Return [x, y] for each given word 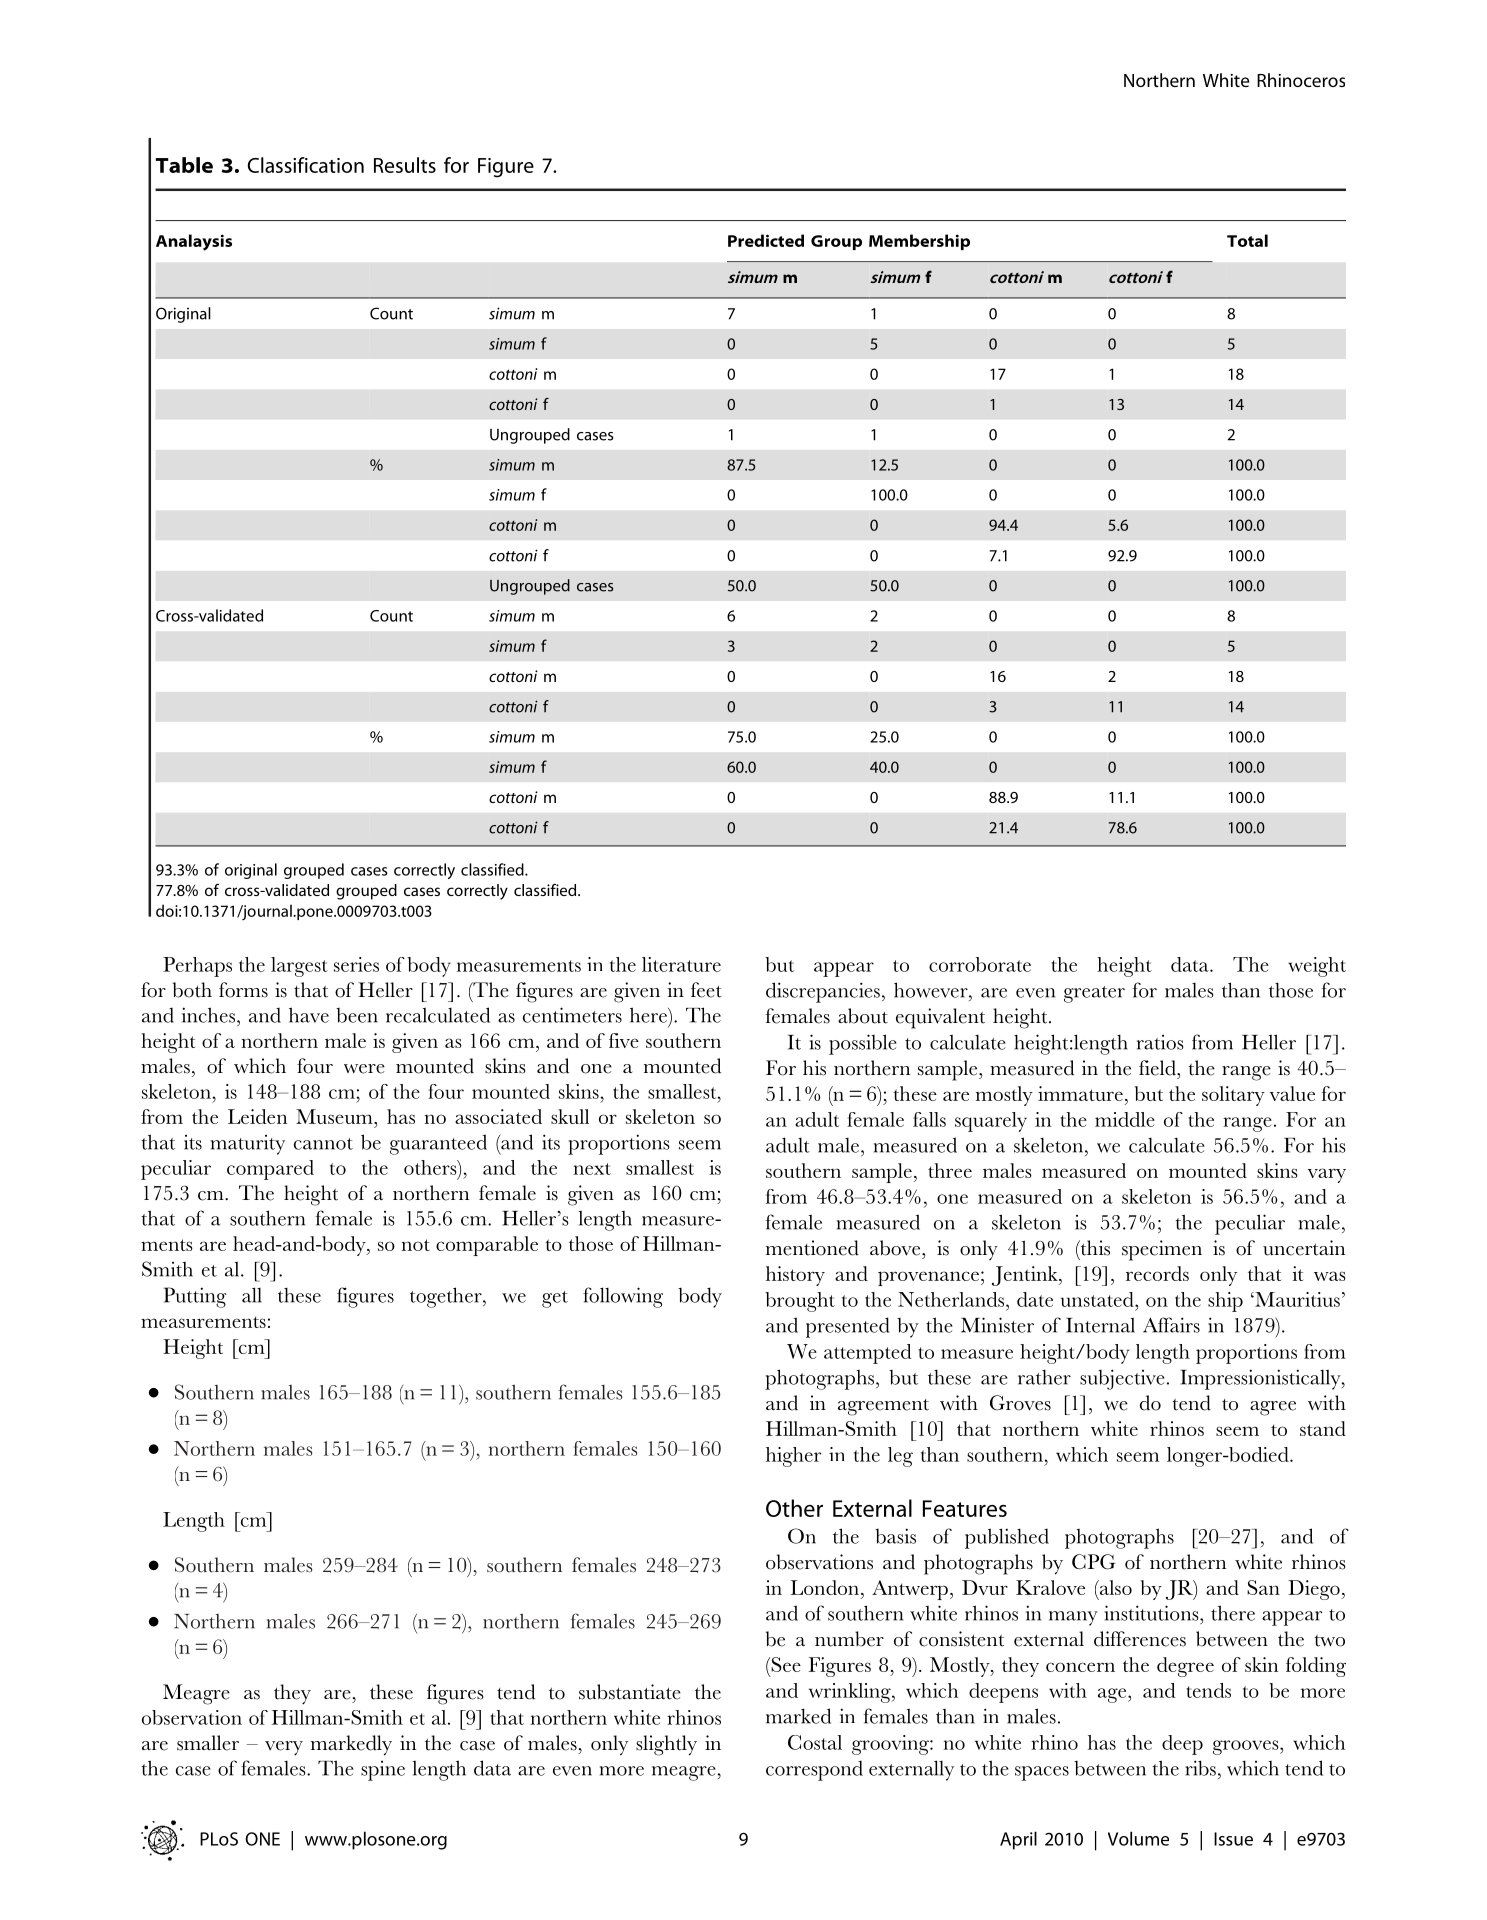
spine [383, 1771]
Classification [305, 165]
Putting [195, 1297]
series [356, 964]
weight [1317, 967]
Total [1247, 240]
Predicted [766, 240]
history [795, 1276]
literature [681, 964]
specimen [1162, 1250]
